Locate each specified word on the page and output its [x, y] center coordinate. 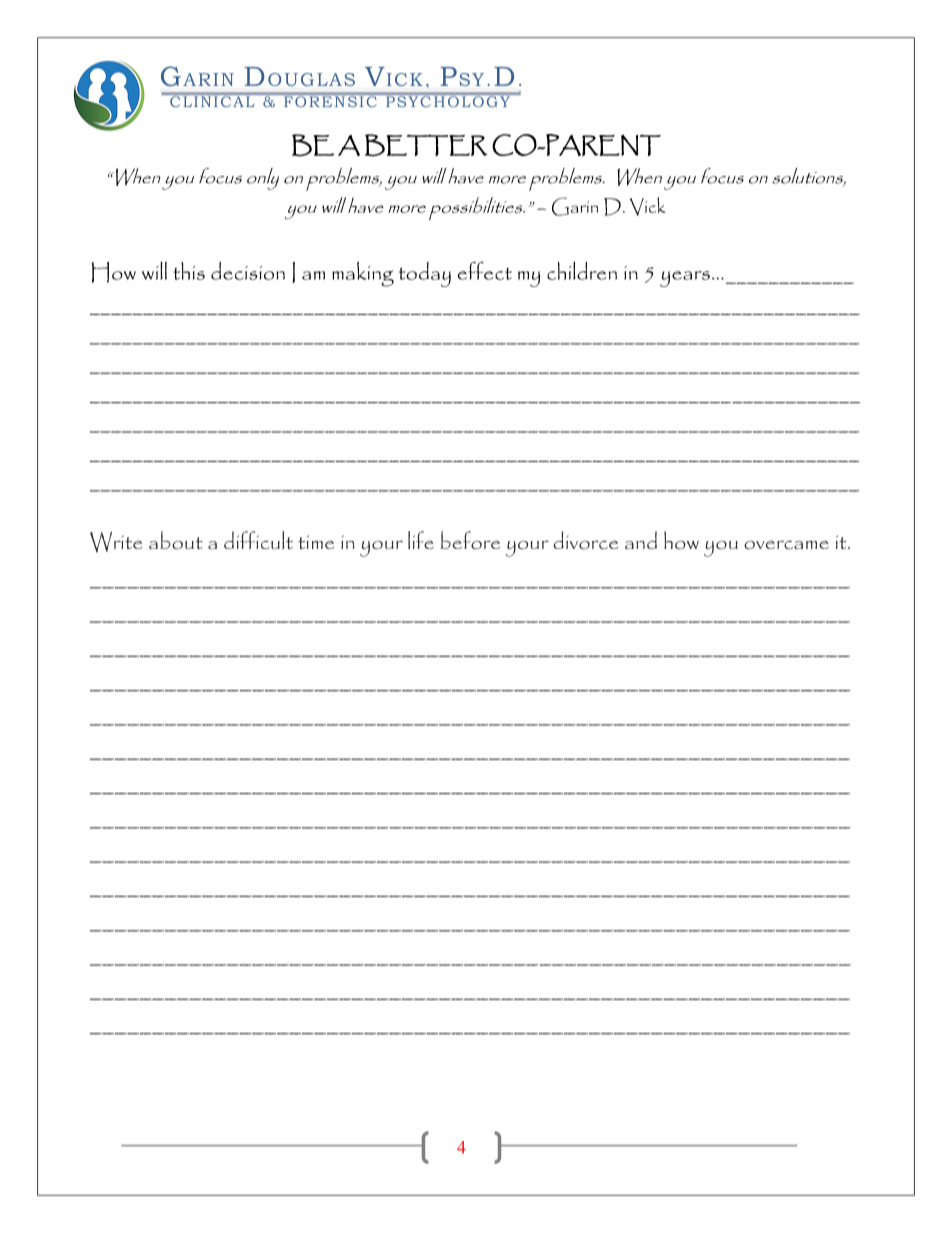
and [641, 540]
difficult [258, 540]
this [189, 271]
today [424, 275]
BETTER [426, 145]
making [363, 274]
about [176, 540]
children [582, 270]
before [470, 540]
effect [485, 271]
